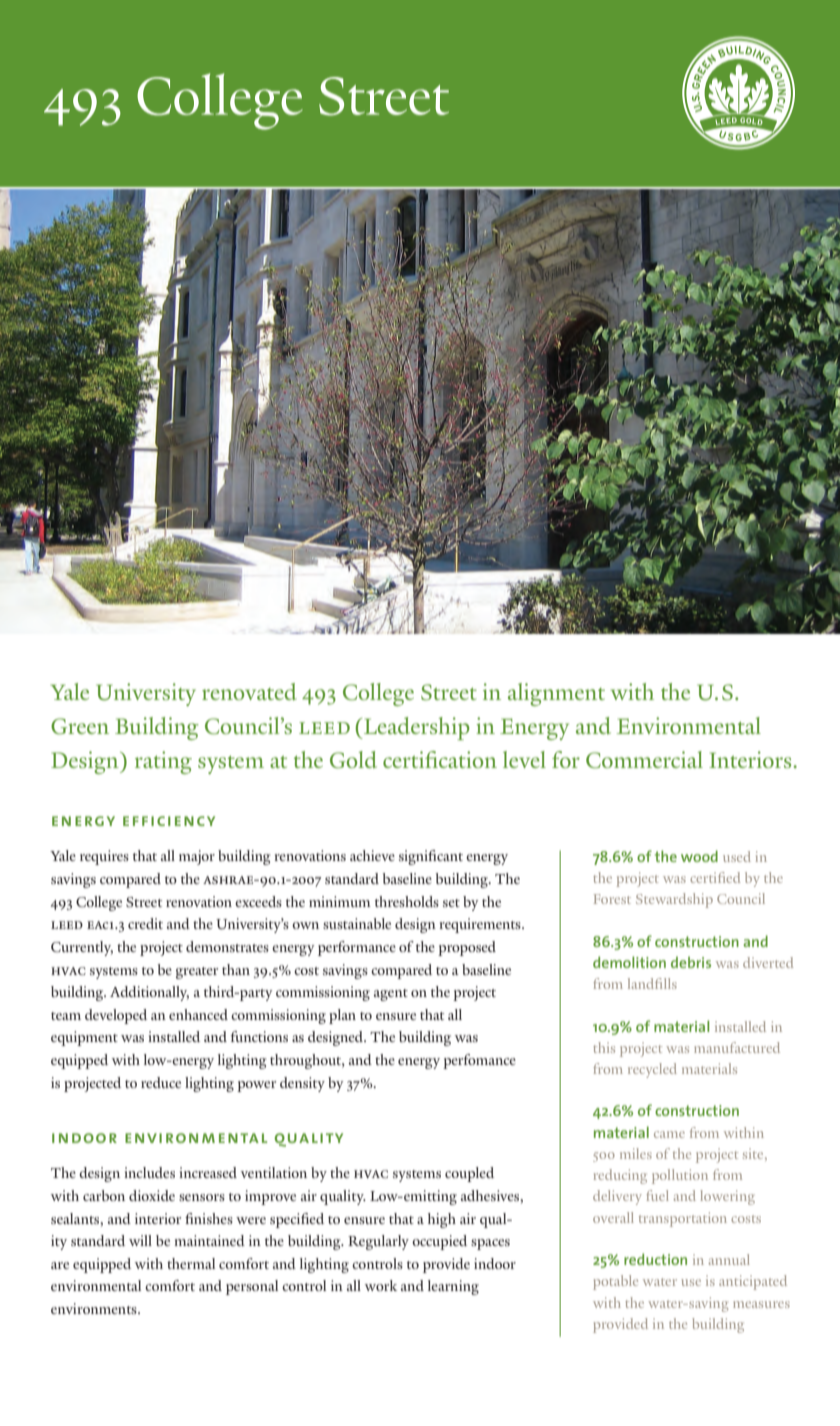 The image size is (840, 1426). Describe the element at coordinates (416, 728) in the image. I see `Leadership` at that location.
